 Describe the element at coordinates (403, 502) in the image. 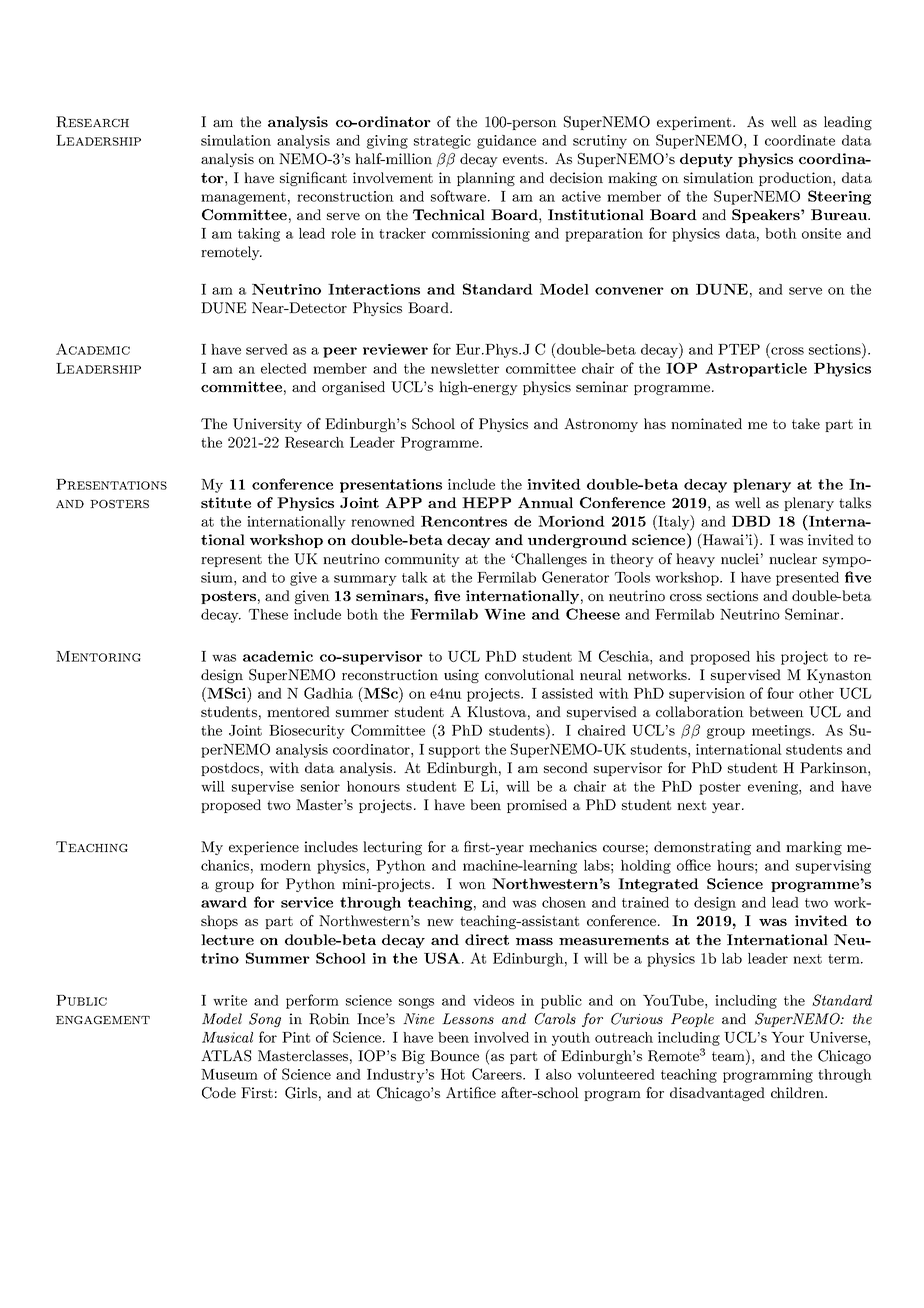

I see `APP` at that location.
